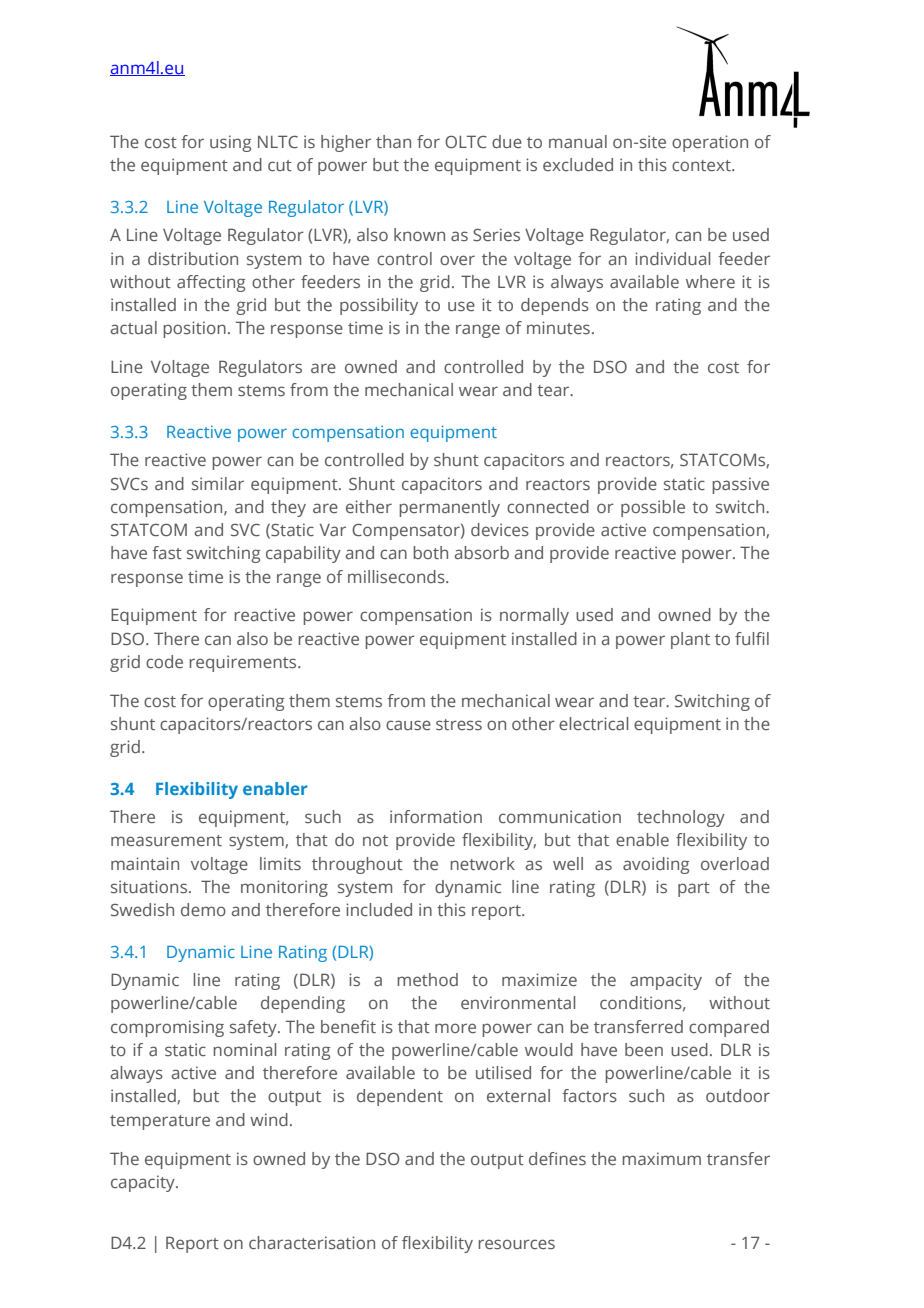 The height and width of the screenshot is (1308, 924). I want to click on using, so click(230, 143).
